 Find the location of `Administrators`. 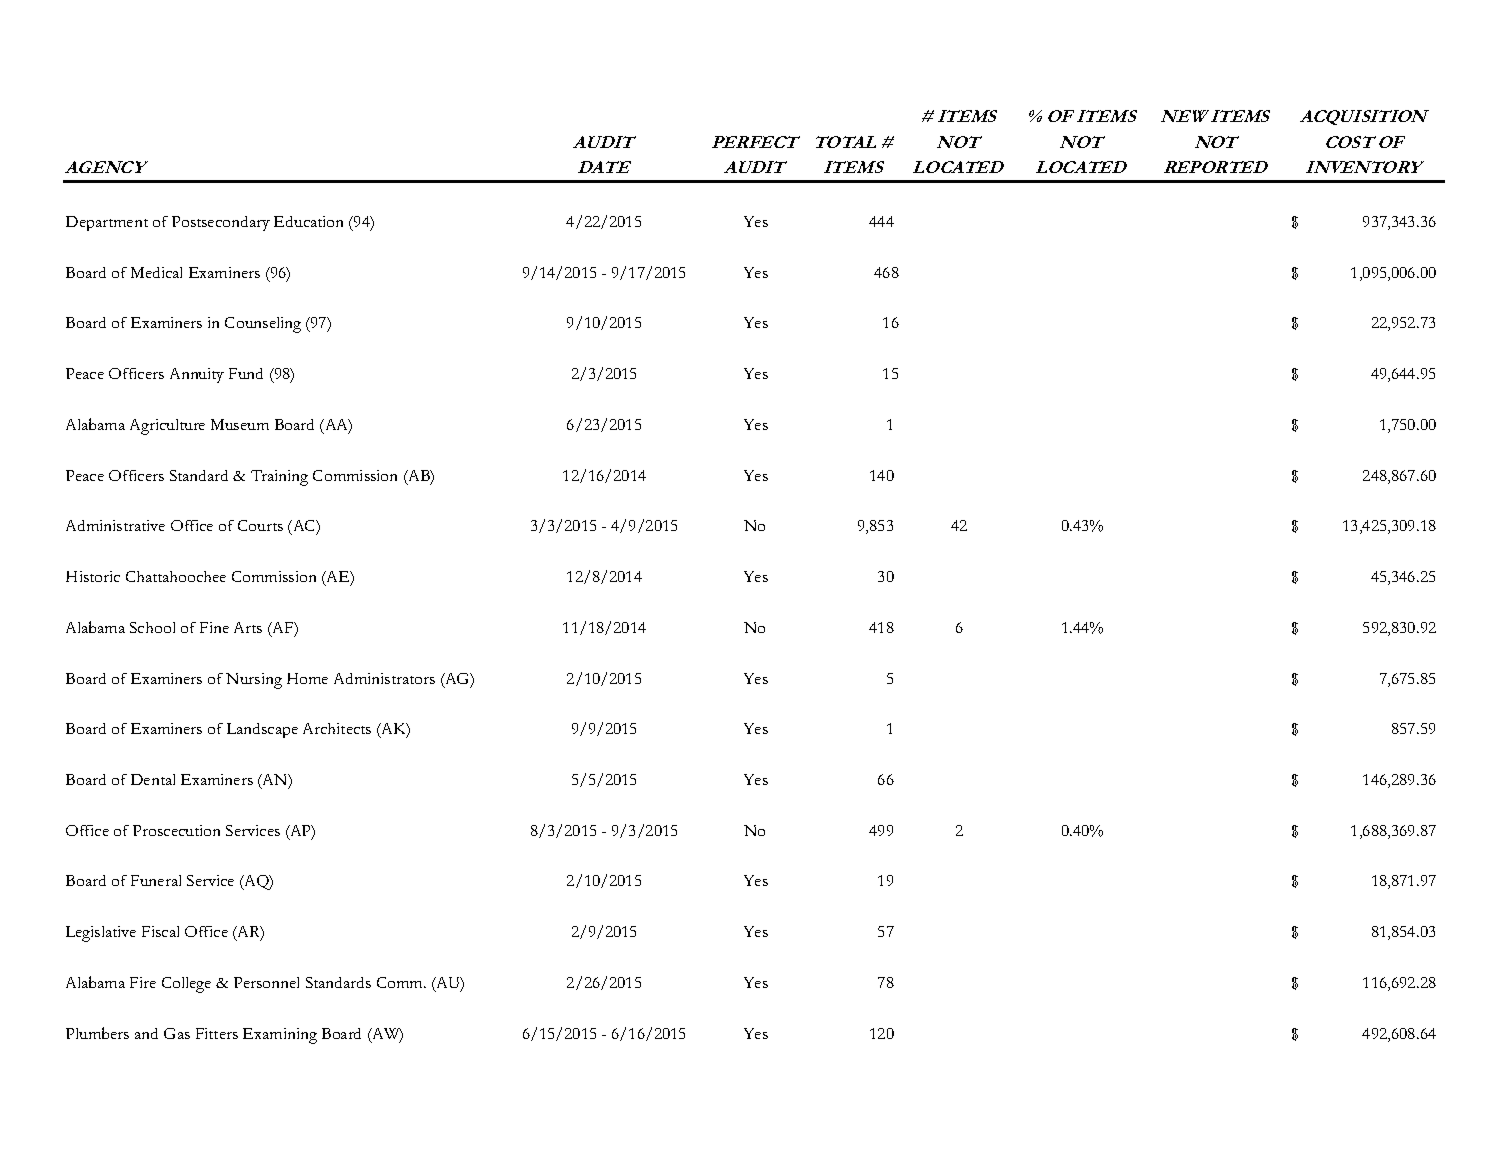

Administrators is located at coordinates (384, 678).
